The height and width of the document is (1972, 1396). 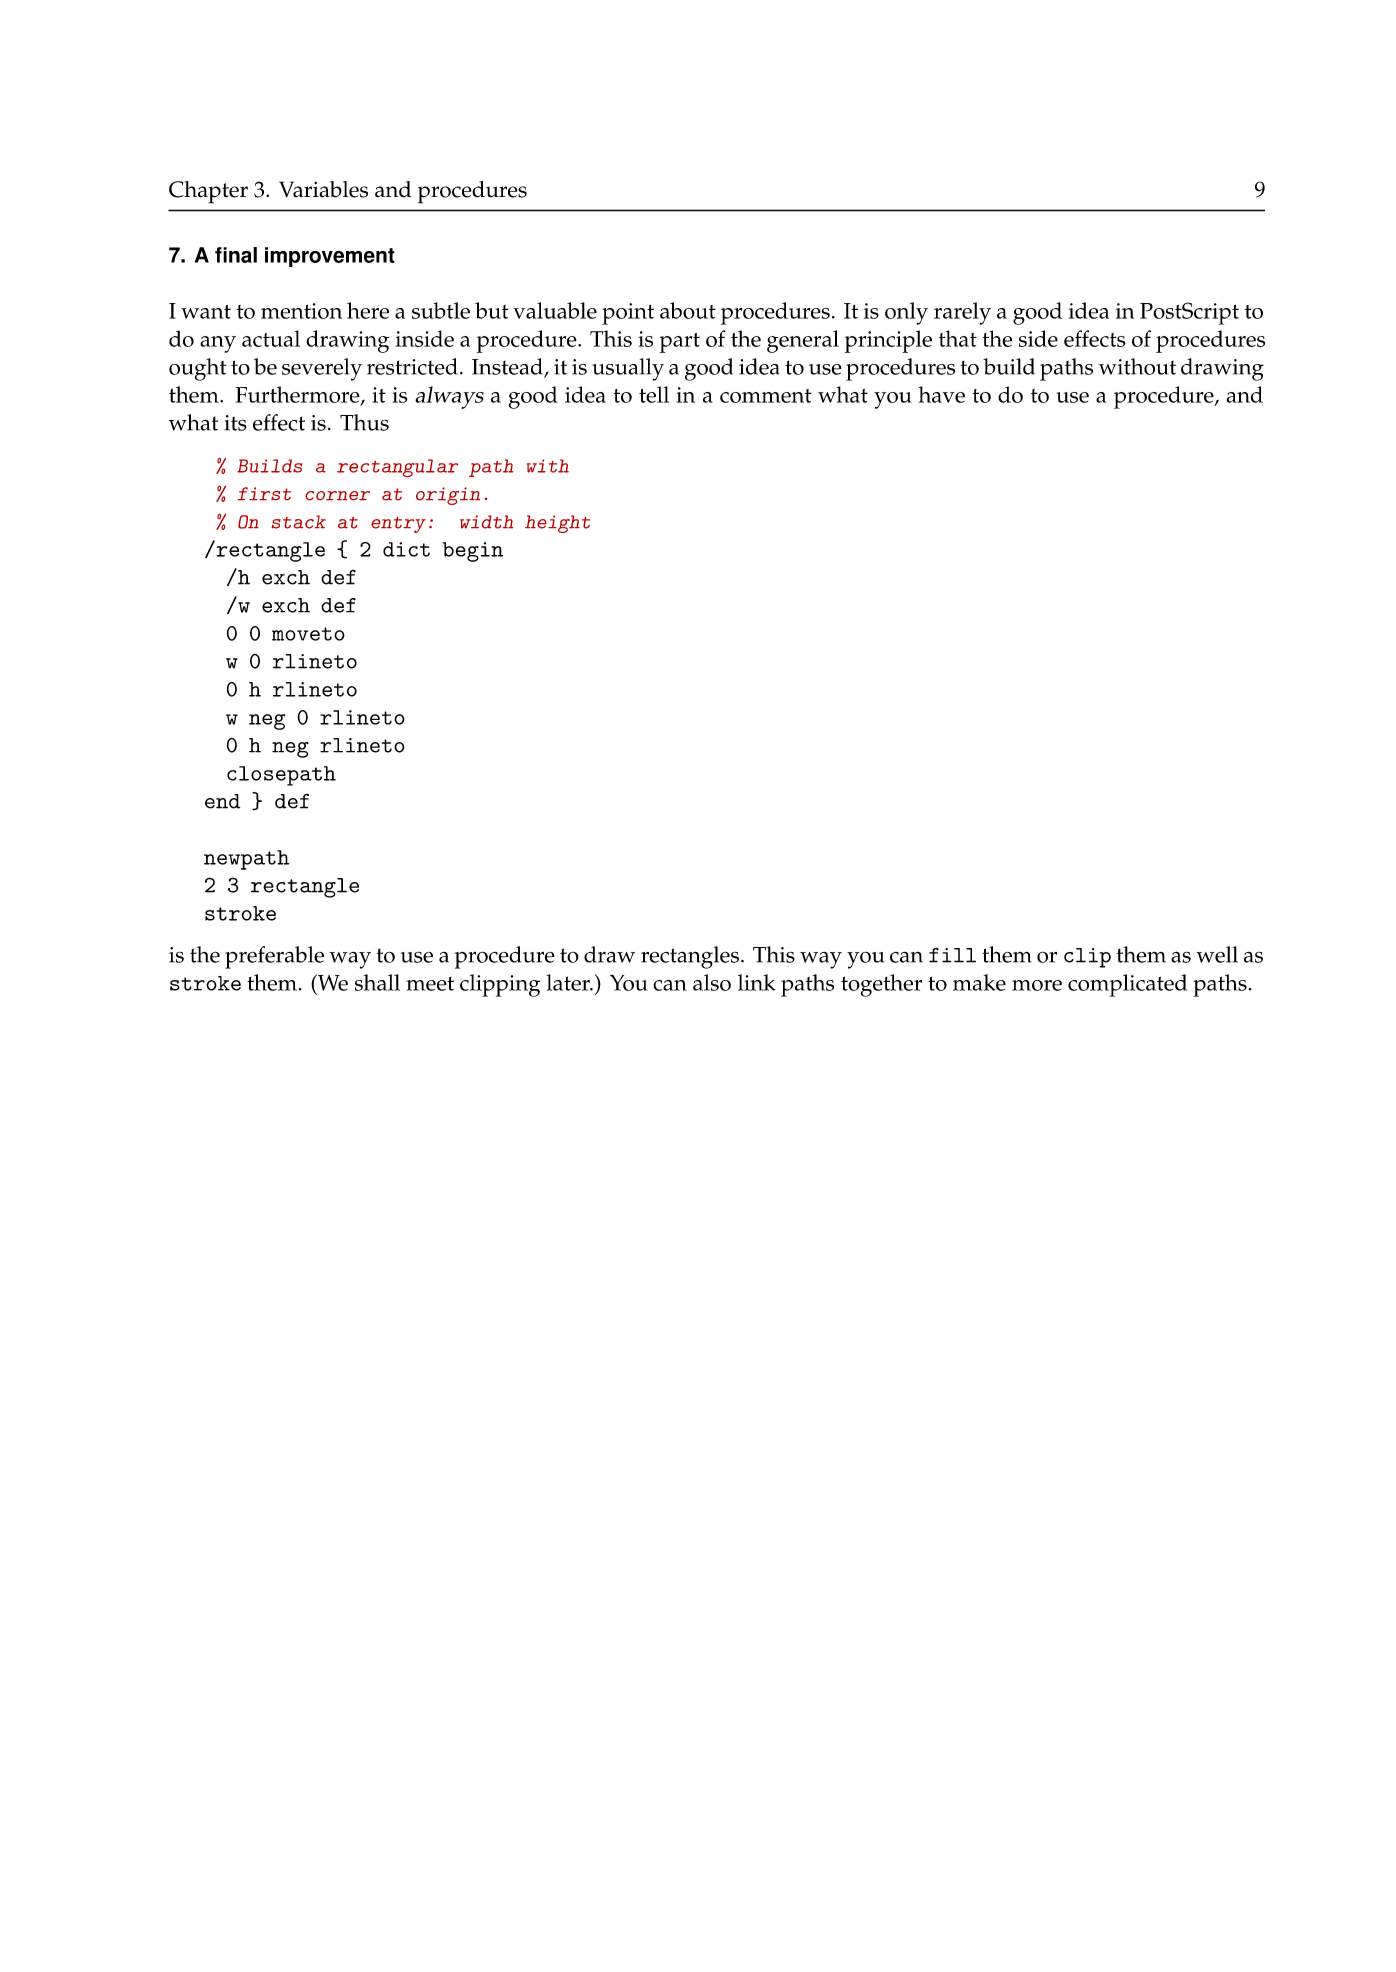 What do you see at coordinates (557, 524) in the document?
I see `height` at bounding box center [557, 524].
